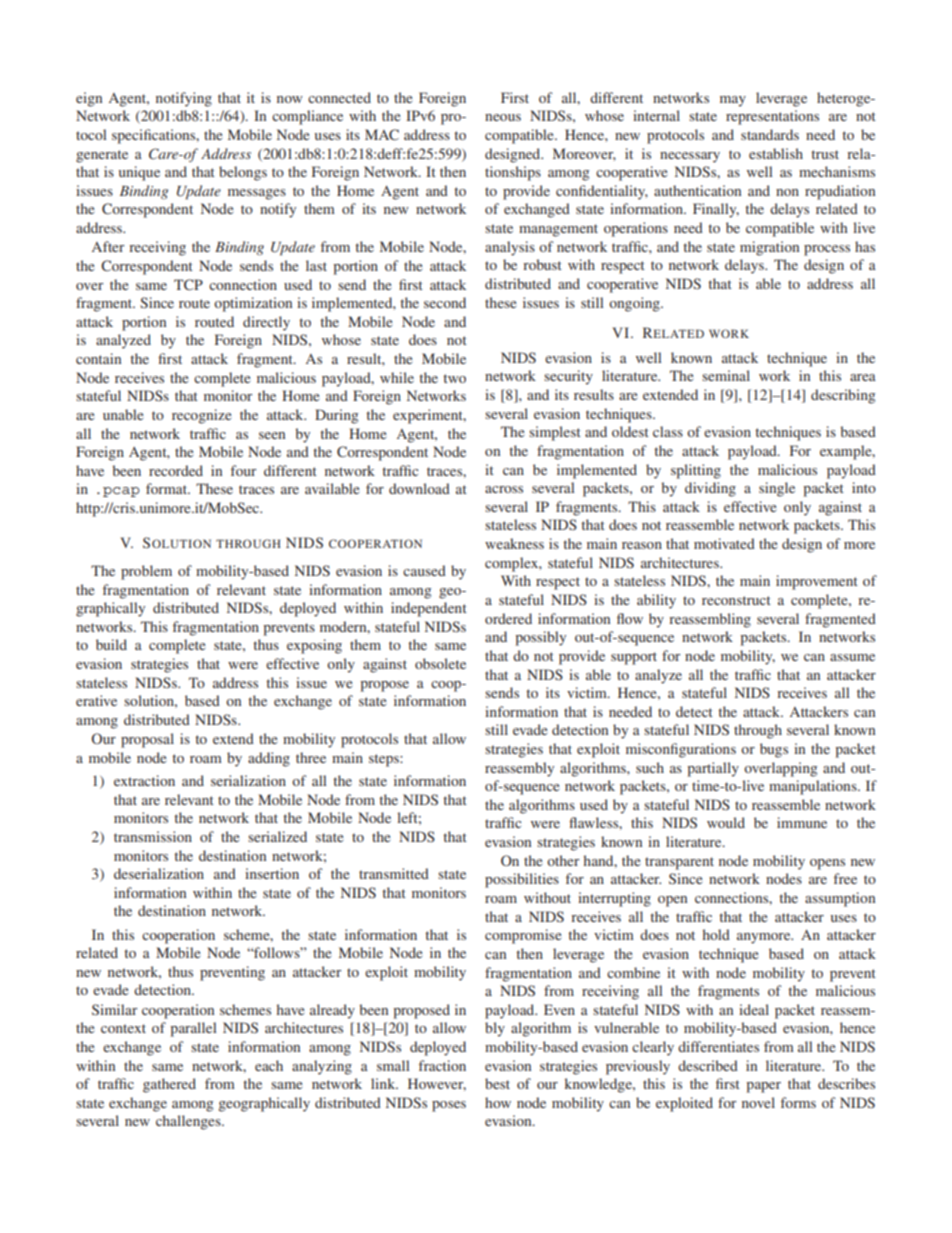 This image has height=1233, width=952. Describe the element at coordinates (169, 1085) in the image. I see `gathered` at that location.
